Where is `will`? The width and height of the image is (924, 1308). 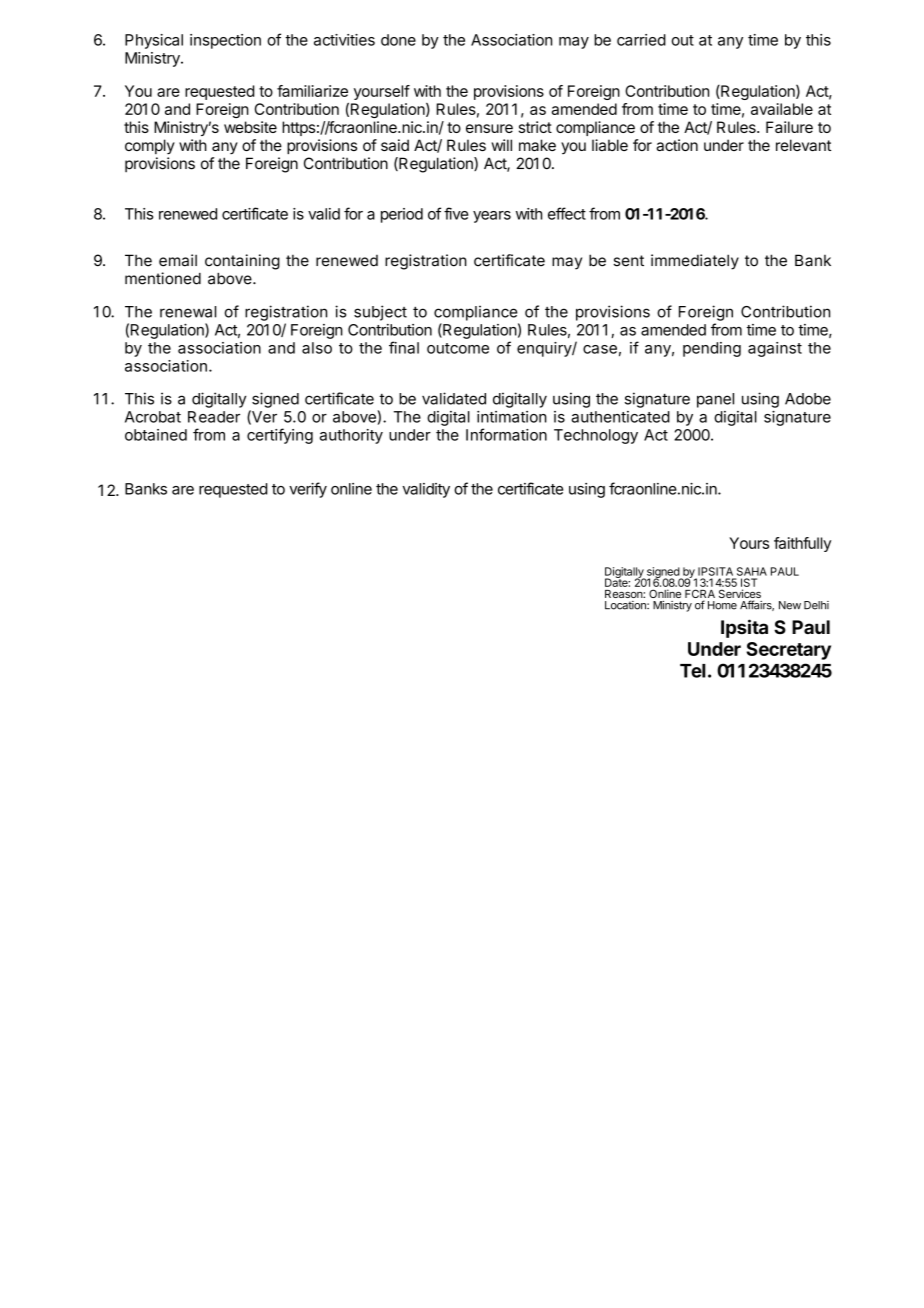 will is located at coordinates (502, 145).
